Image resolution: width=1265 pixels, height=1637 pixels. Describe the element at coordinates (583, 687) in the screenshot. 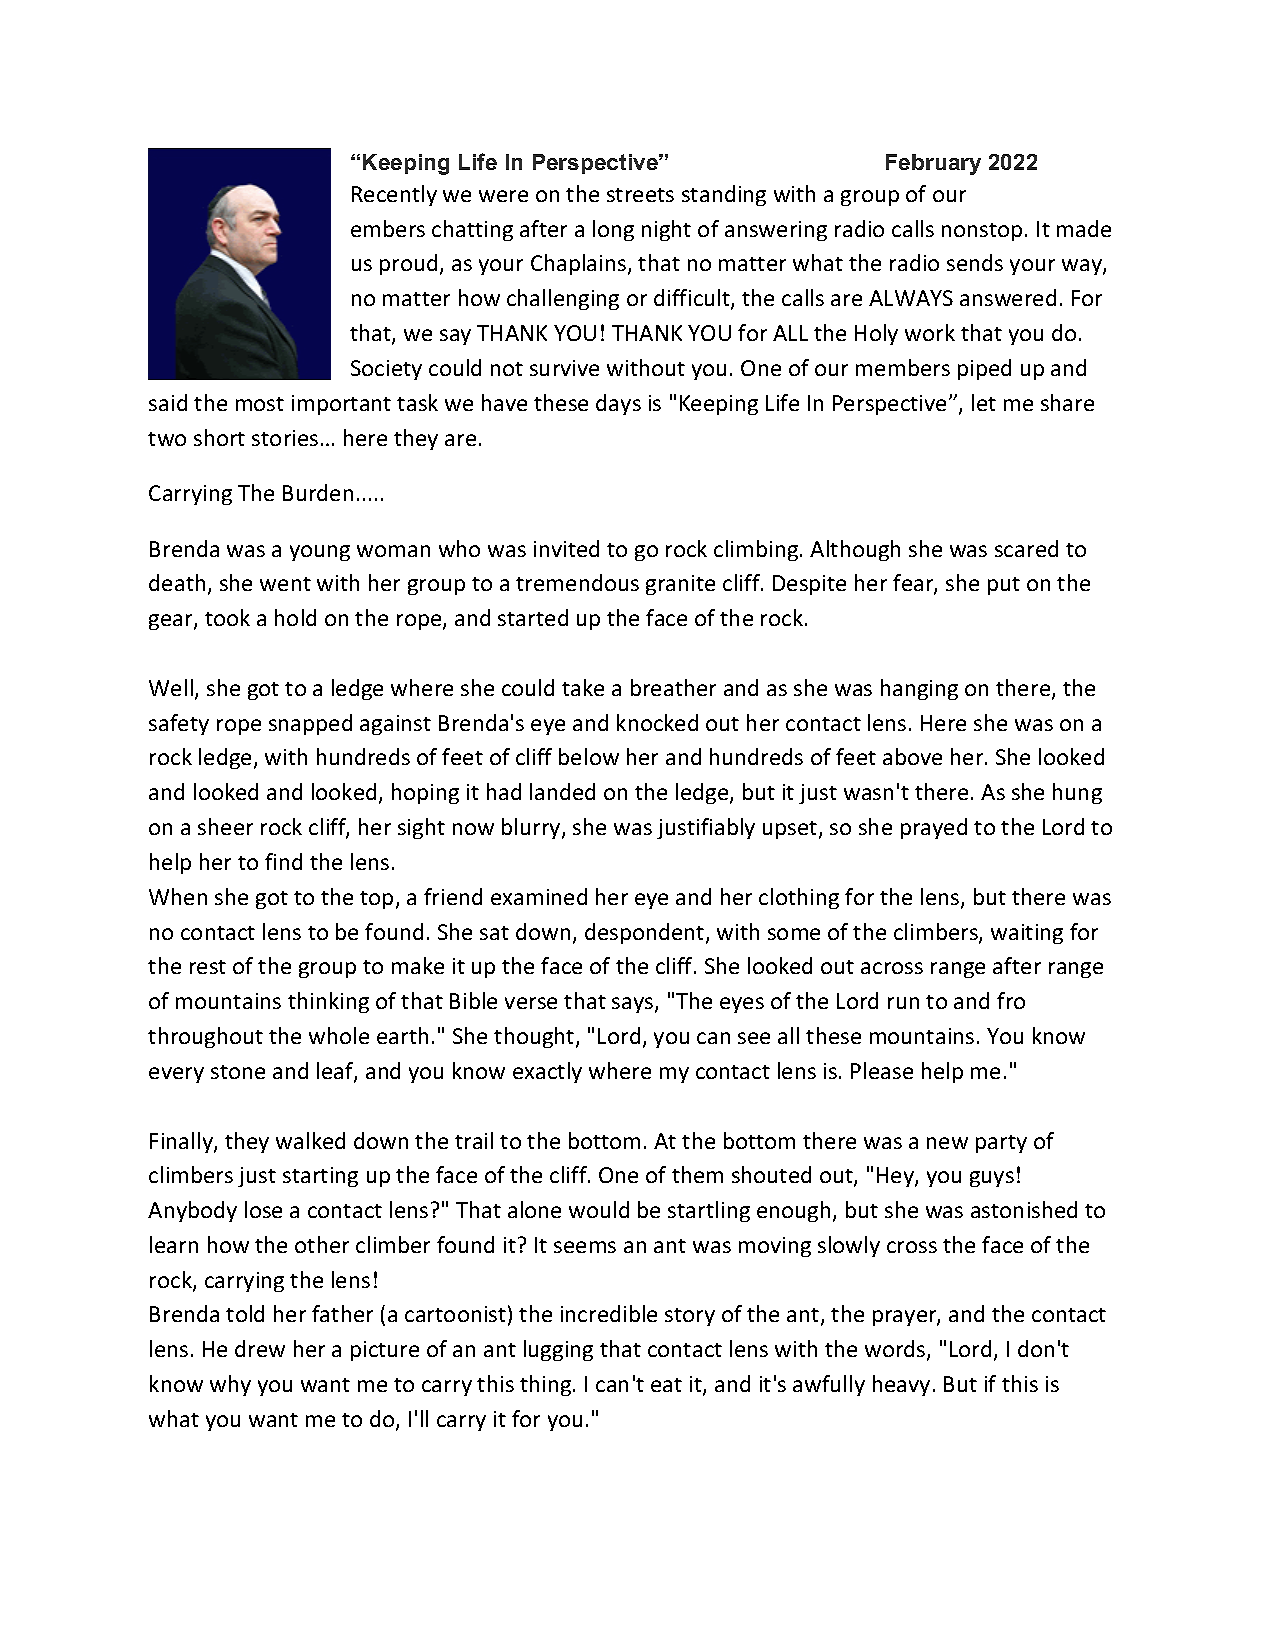

I see `take` at that location.
